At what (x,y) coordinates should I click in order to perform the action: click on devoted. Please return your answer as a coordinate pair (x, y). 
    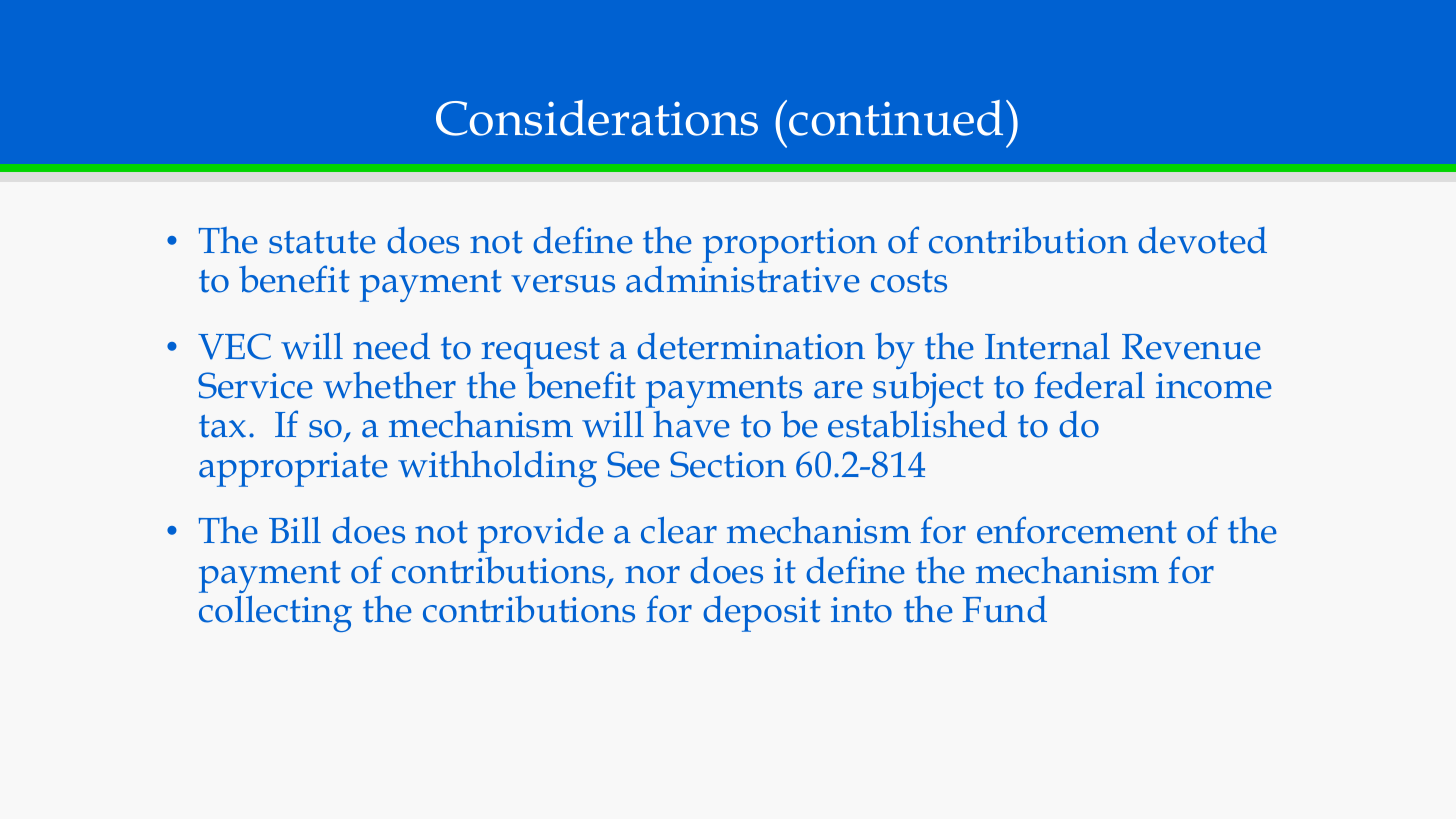
    Looking at the image, I should click on (1202, 240).
